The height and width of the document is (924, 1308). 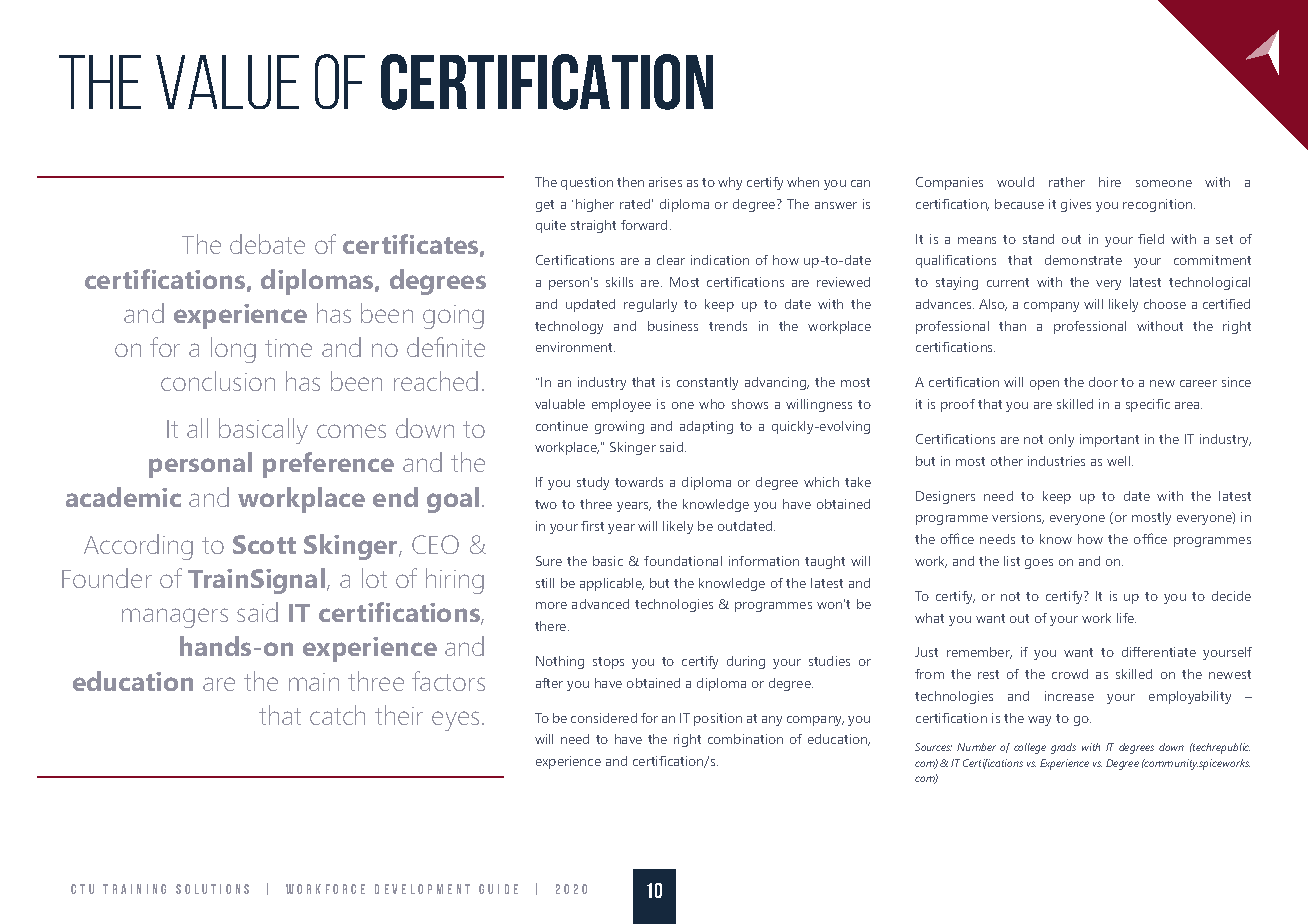 What do you see at coordinates (665, 182) in the document?
I see `arises` at bounding box center [665, 182].
